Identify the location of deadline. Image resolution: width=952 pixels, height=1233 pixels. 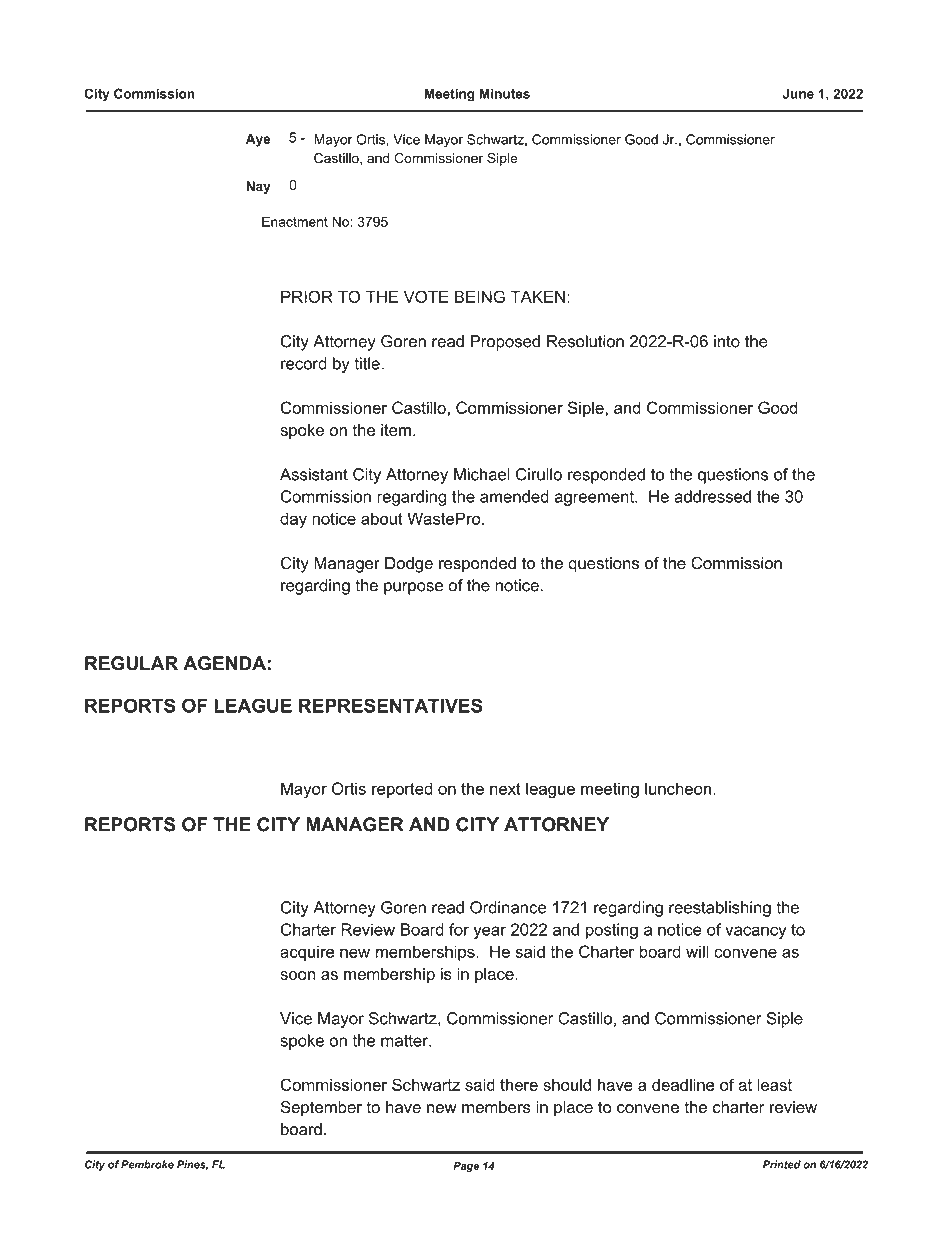
(683, 1084).
